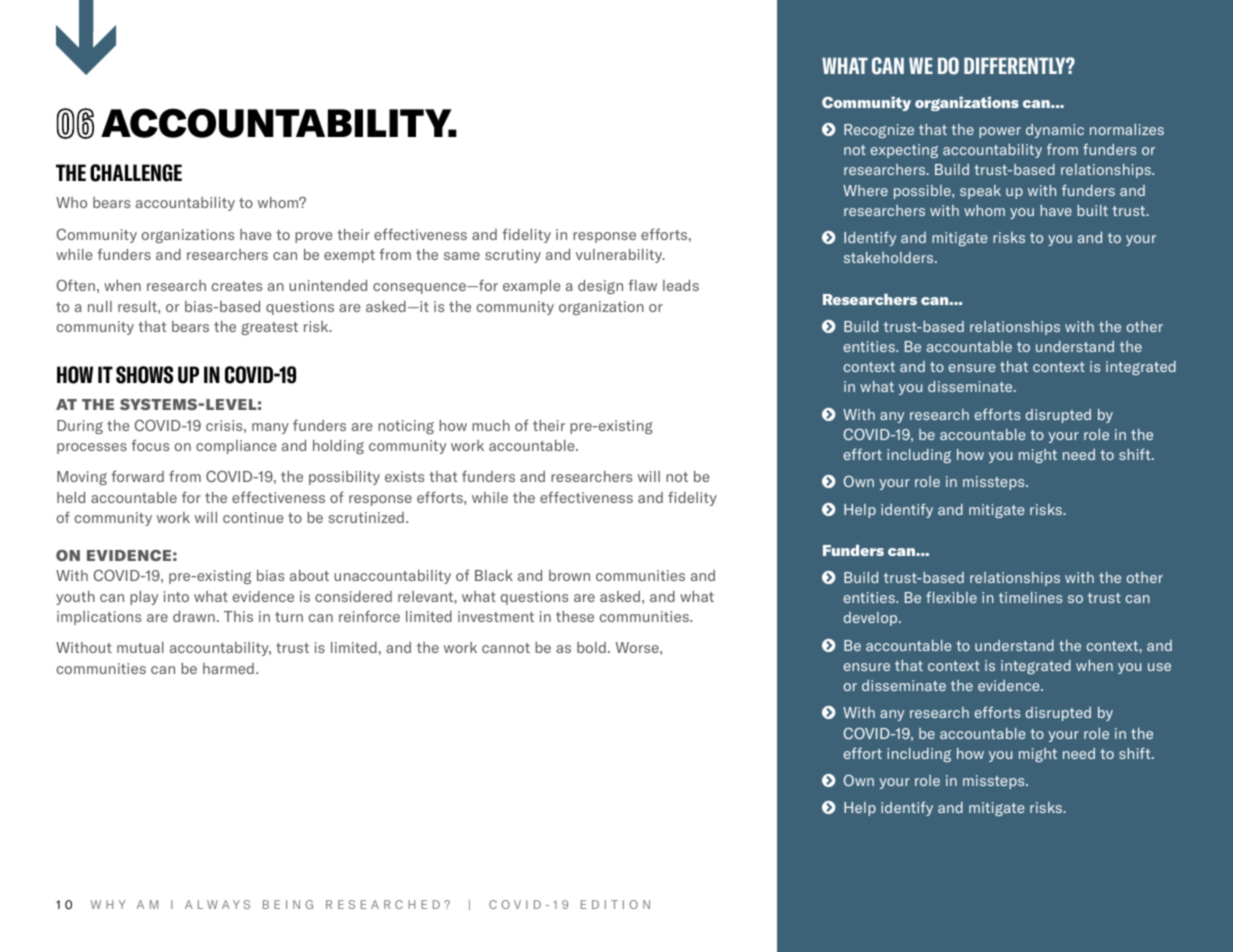 The height and width of the screenshot is (952, 1233). What do you see at coordinates (591, 647) in the screenshot?
I see `bold` at bounding box center [591, 647].
